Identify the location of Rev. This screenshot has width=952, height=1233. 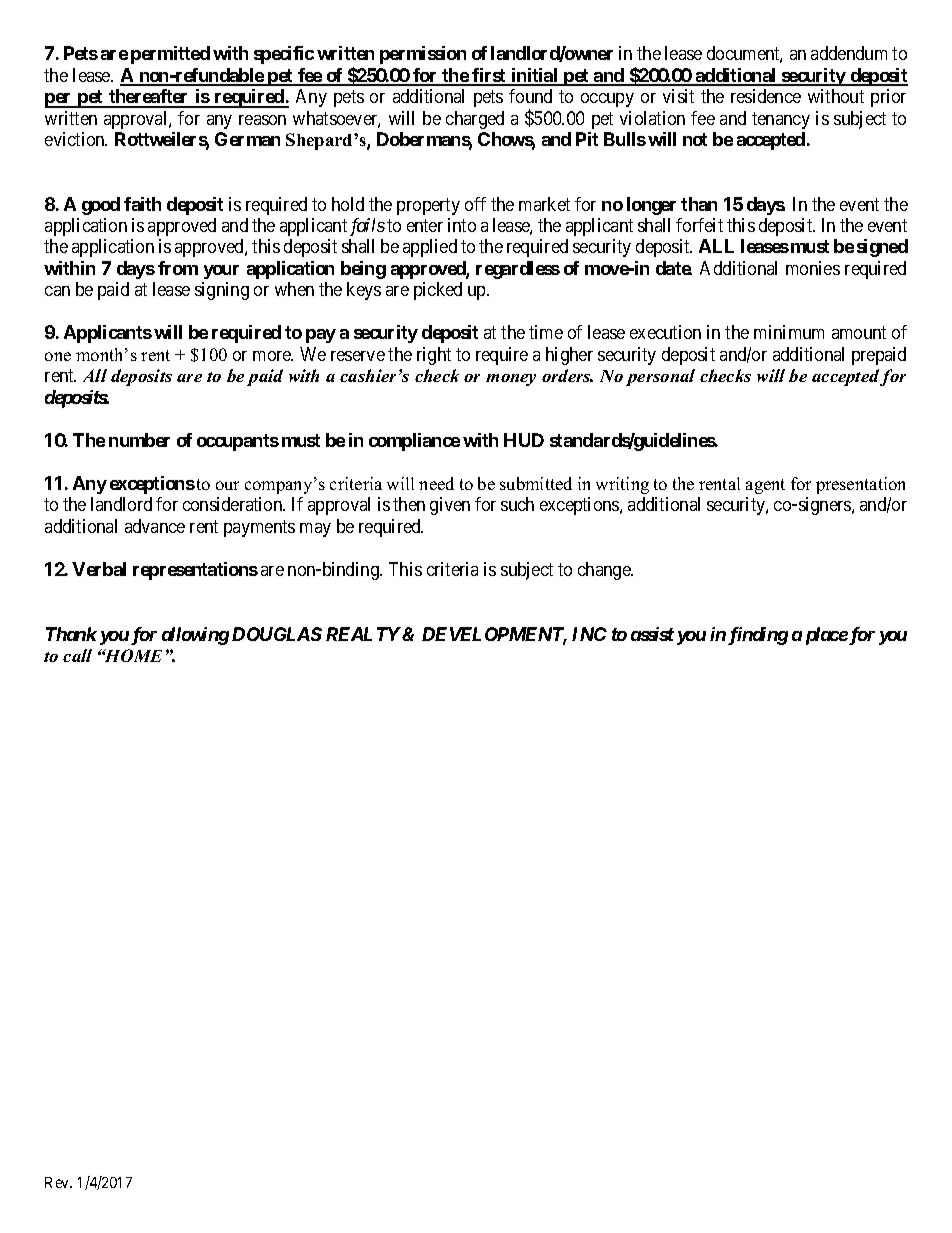
(58, 1182).
